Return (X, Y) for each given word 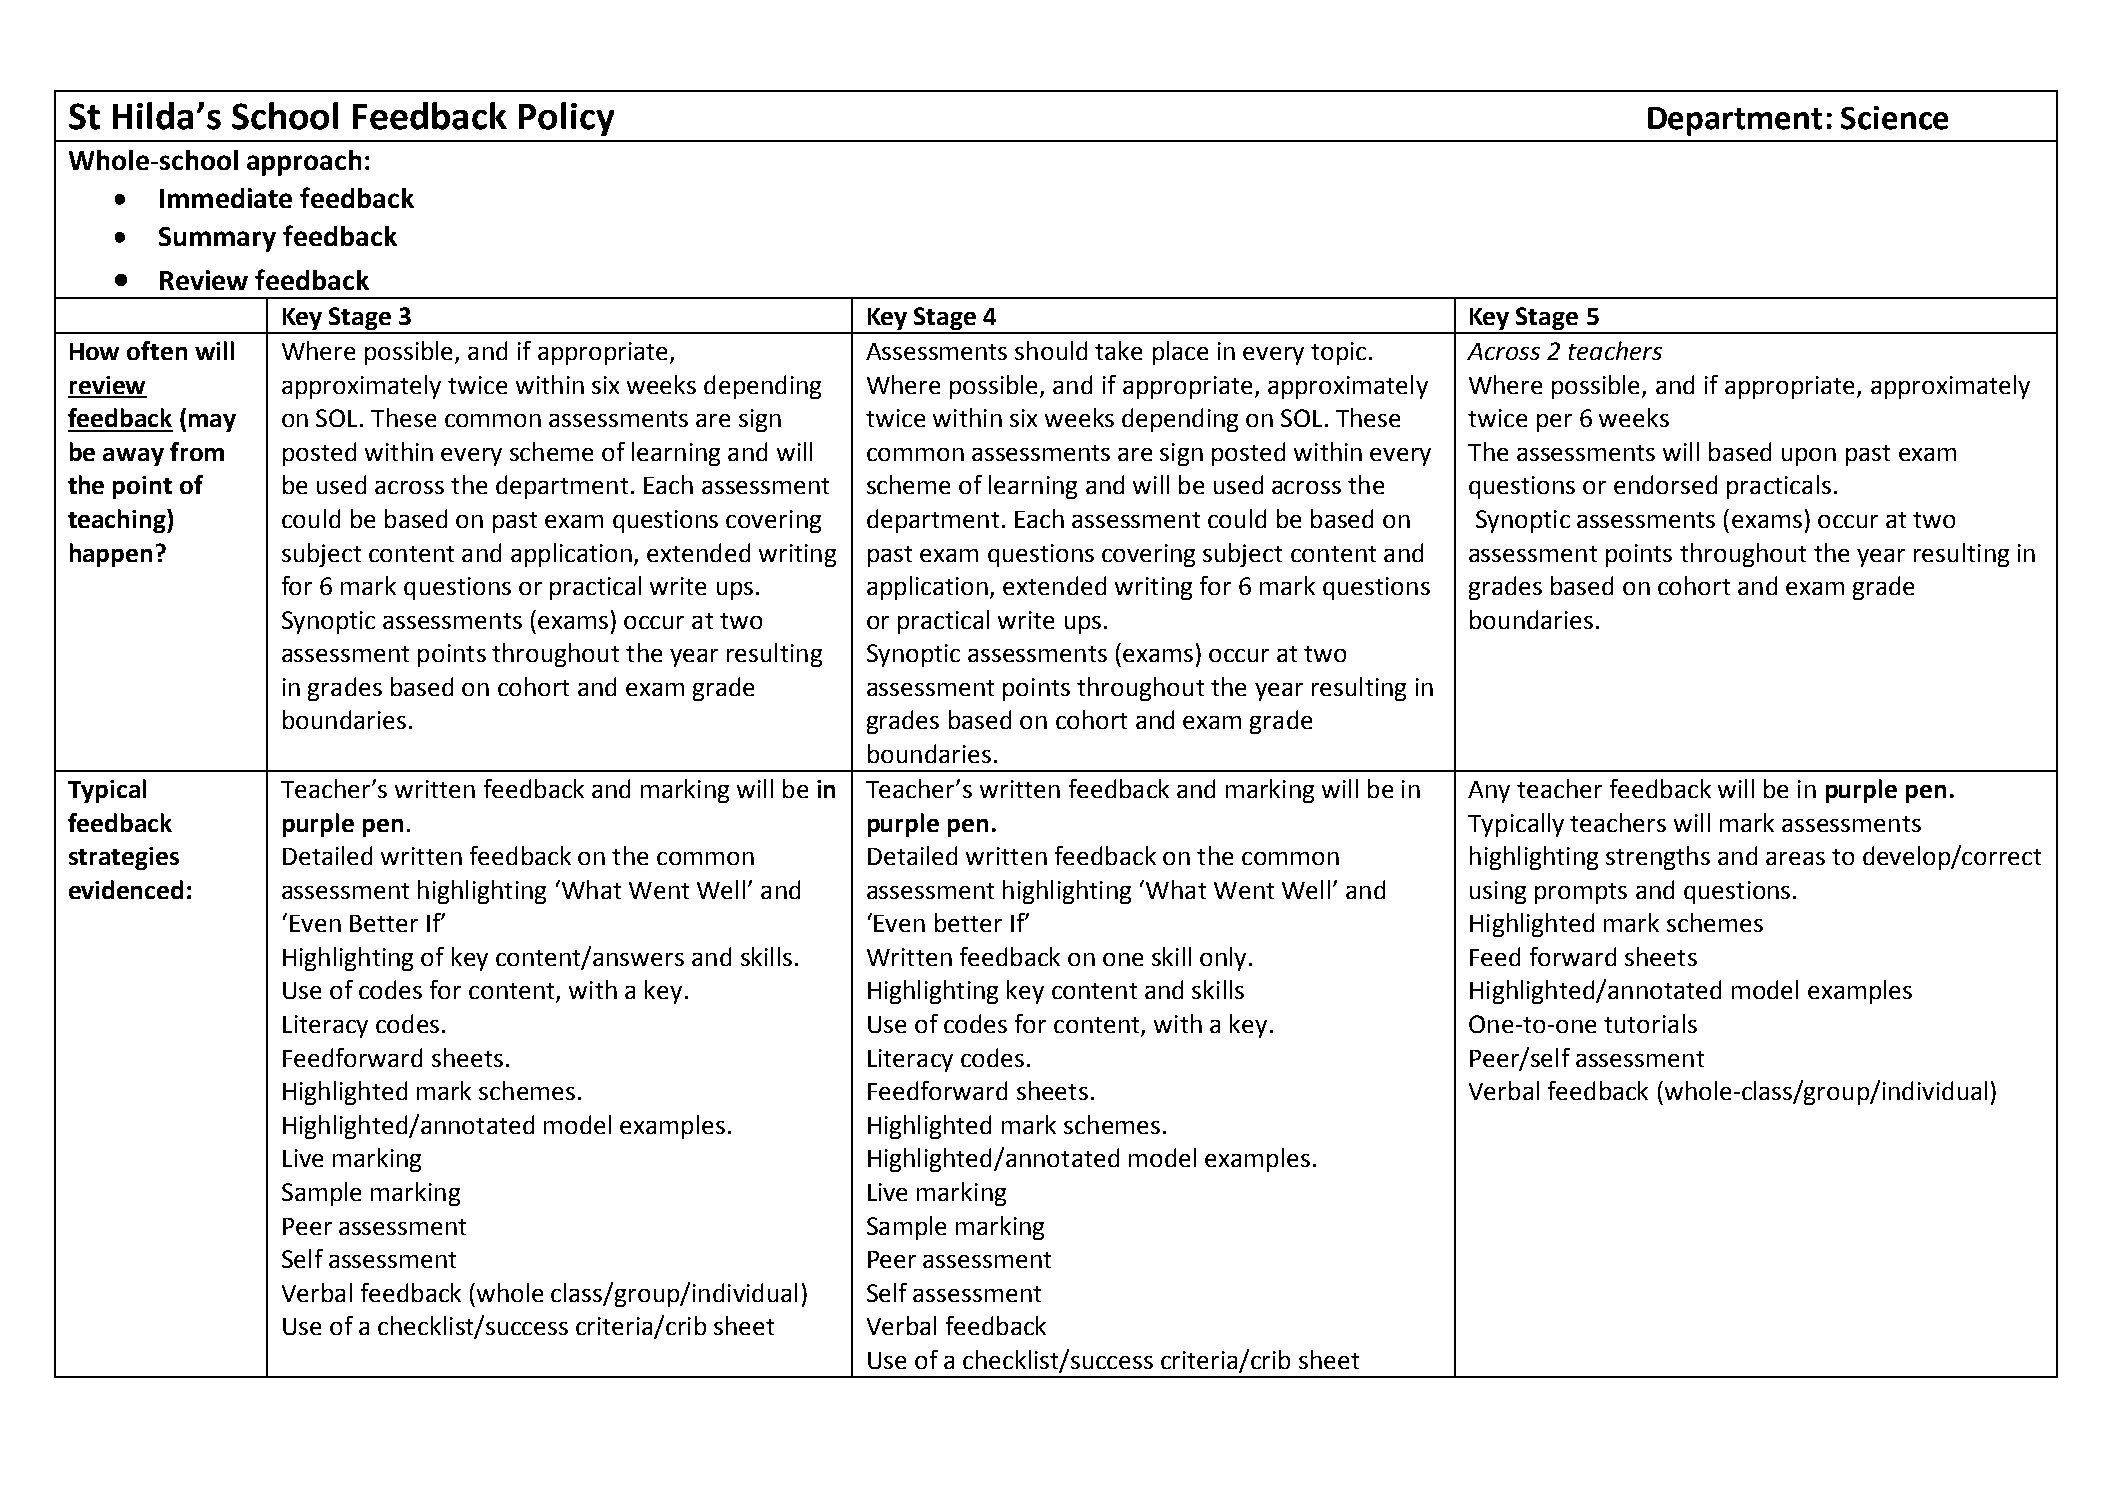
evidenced (126, 889)
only (1223, 959)
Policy (566, 119)
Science (1894, 118)
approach (304, 163)
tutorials (1650, 1023)
